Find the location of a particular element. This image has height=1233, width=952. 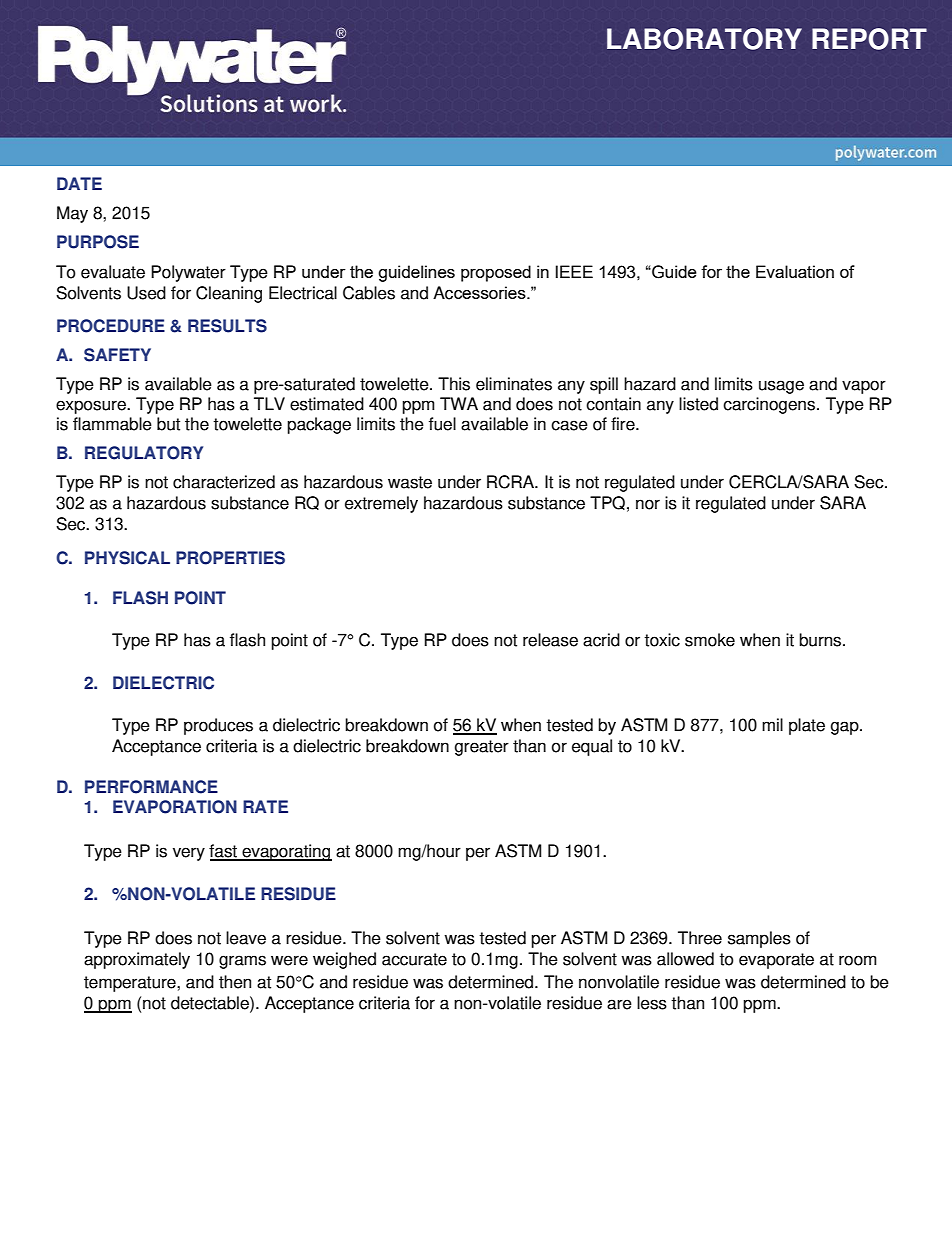

burns is located at coordinates (821, 640).
